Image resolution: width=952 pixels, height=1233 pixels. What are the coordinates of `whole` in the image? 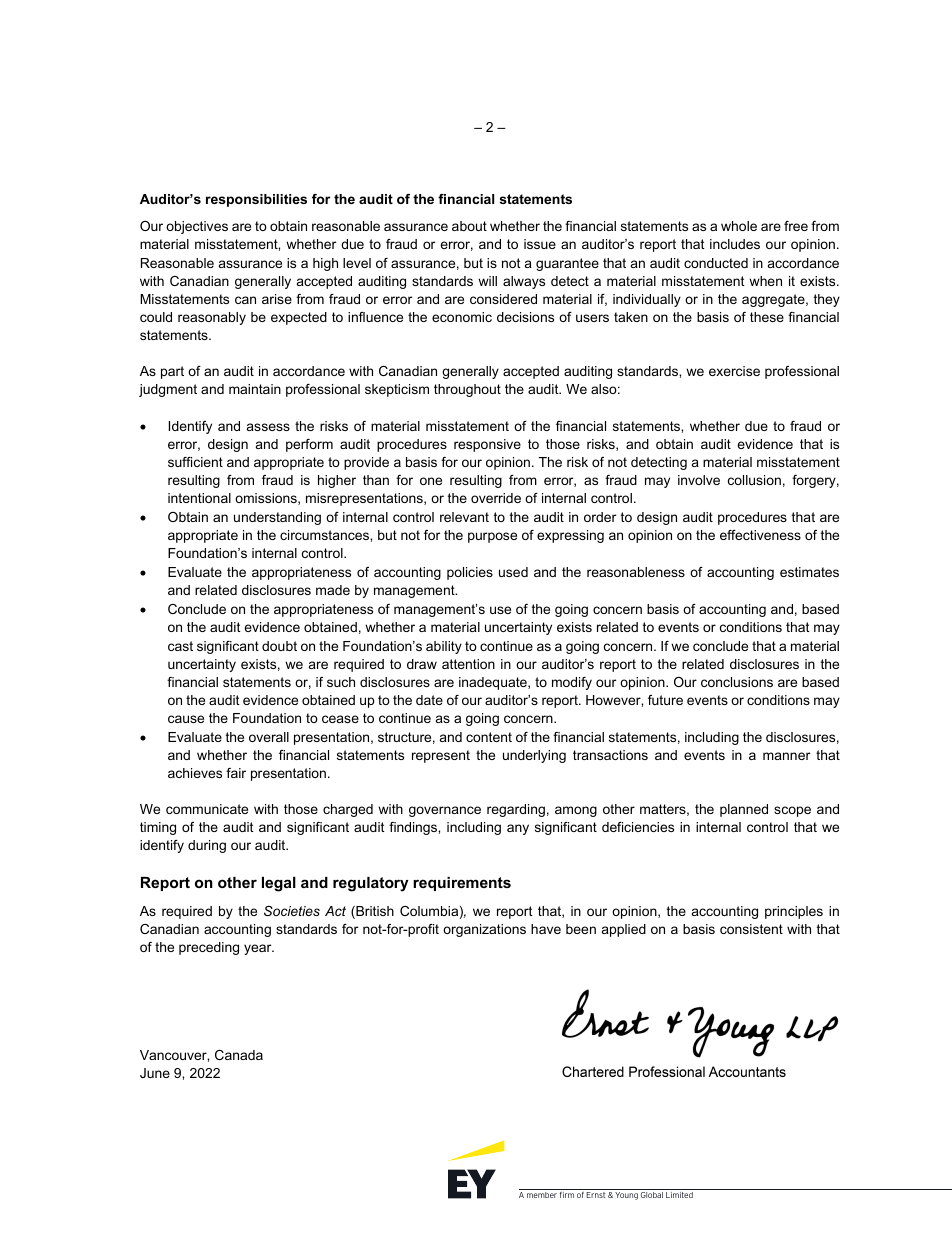 It's located at (739, 226).
